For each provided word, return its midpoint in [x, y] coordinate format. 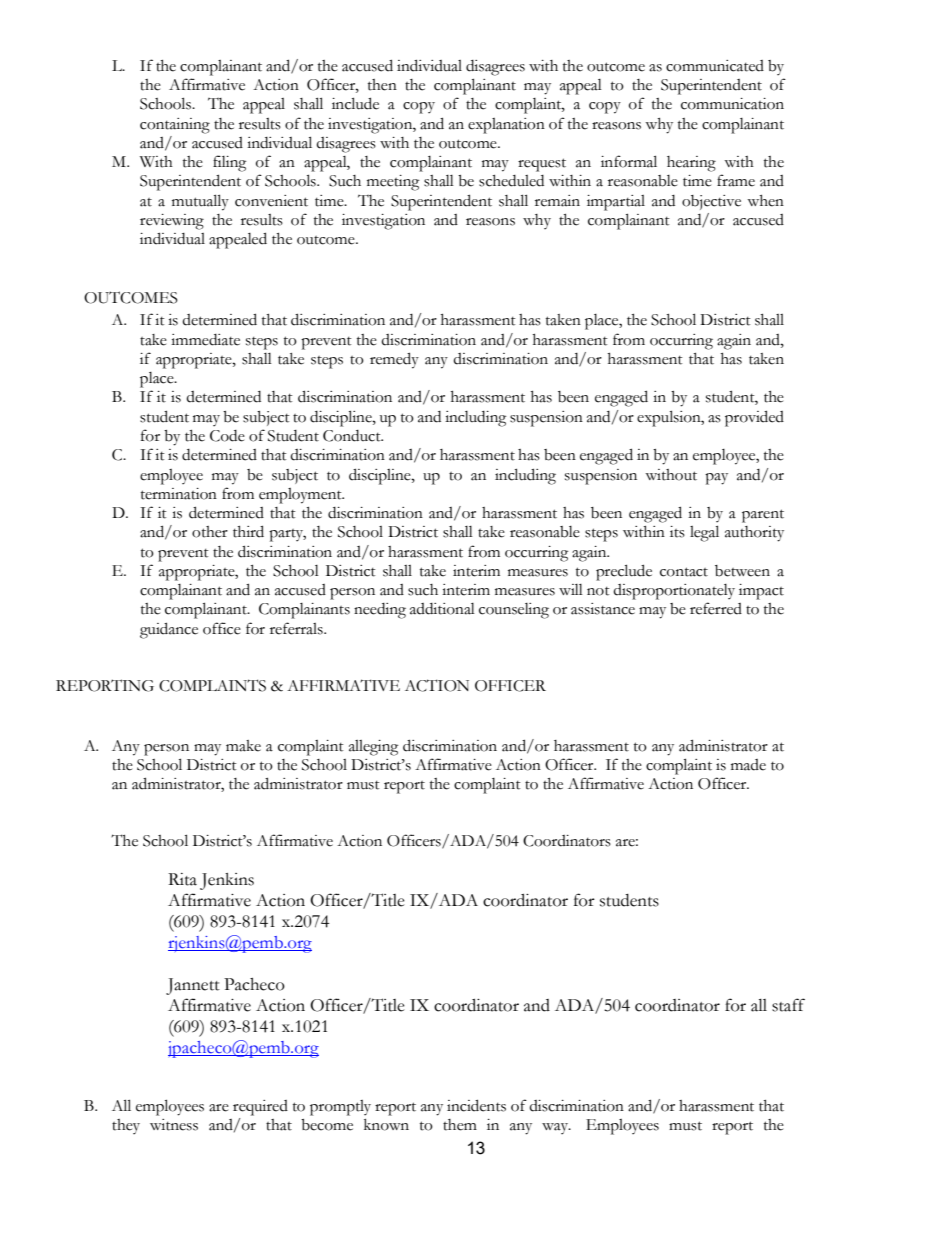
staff [788, 1005]
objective [711, 202]
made [748, 765]
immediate [205, 340]
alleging [373, 748]
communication [732, 104]
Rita [182, 879]
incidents [476, 1105]
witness [174, 1125]
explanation [506, 126]
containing [175, 126]
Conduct [353, 436]
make [243, 746]
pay [716, 479]
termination [179, 494]
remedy [394, 360]
